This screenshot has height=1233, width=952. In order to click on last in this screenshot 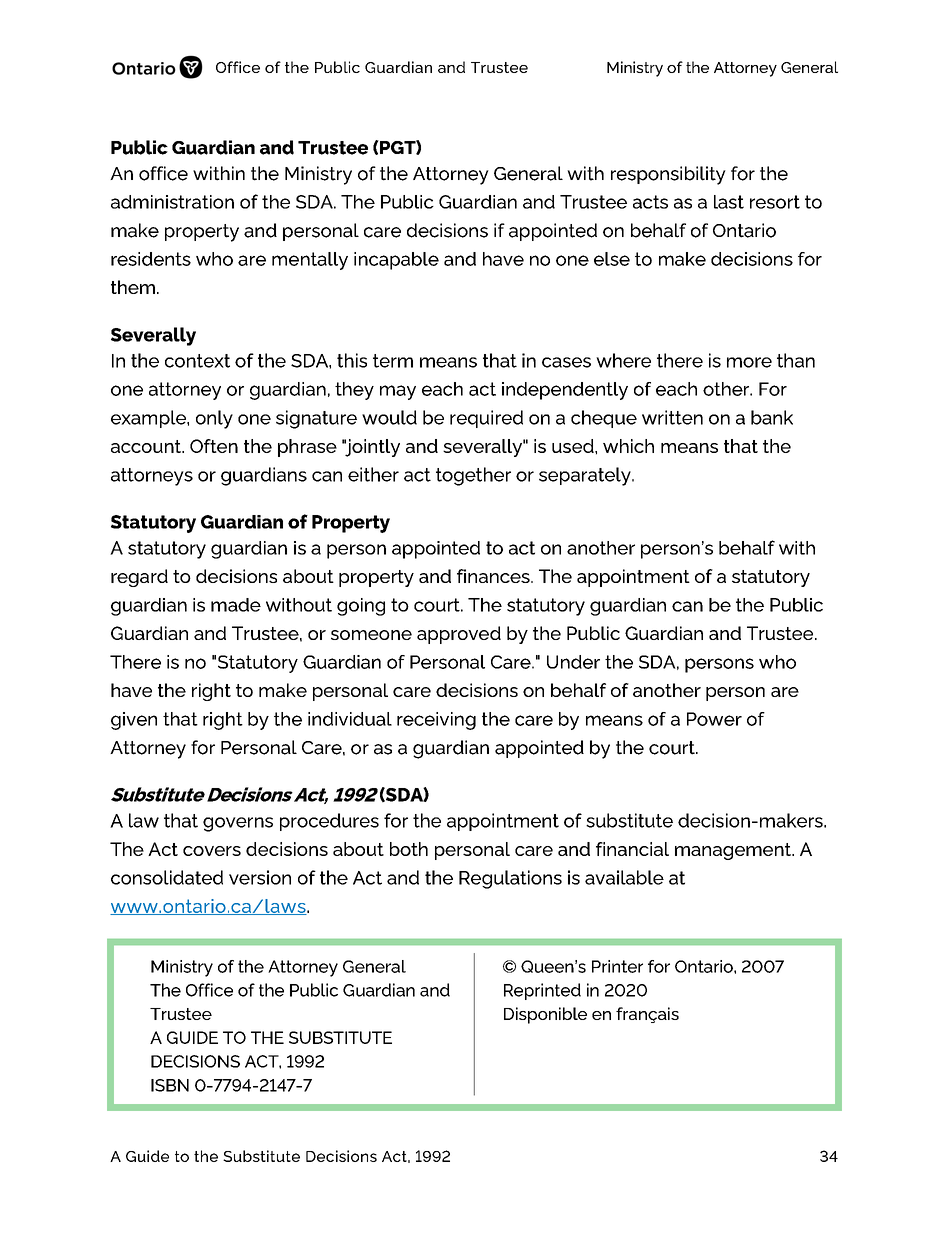, I will do `click(729, 202)`.
